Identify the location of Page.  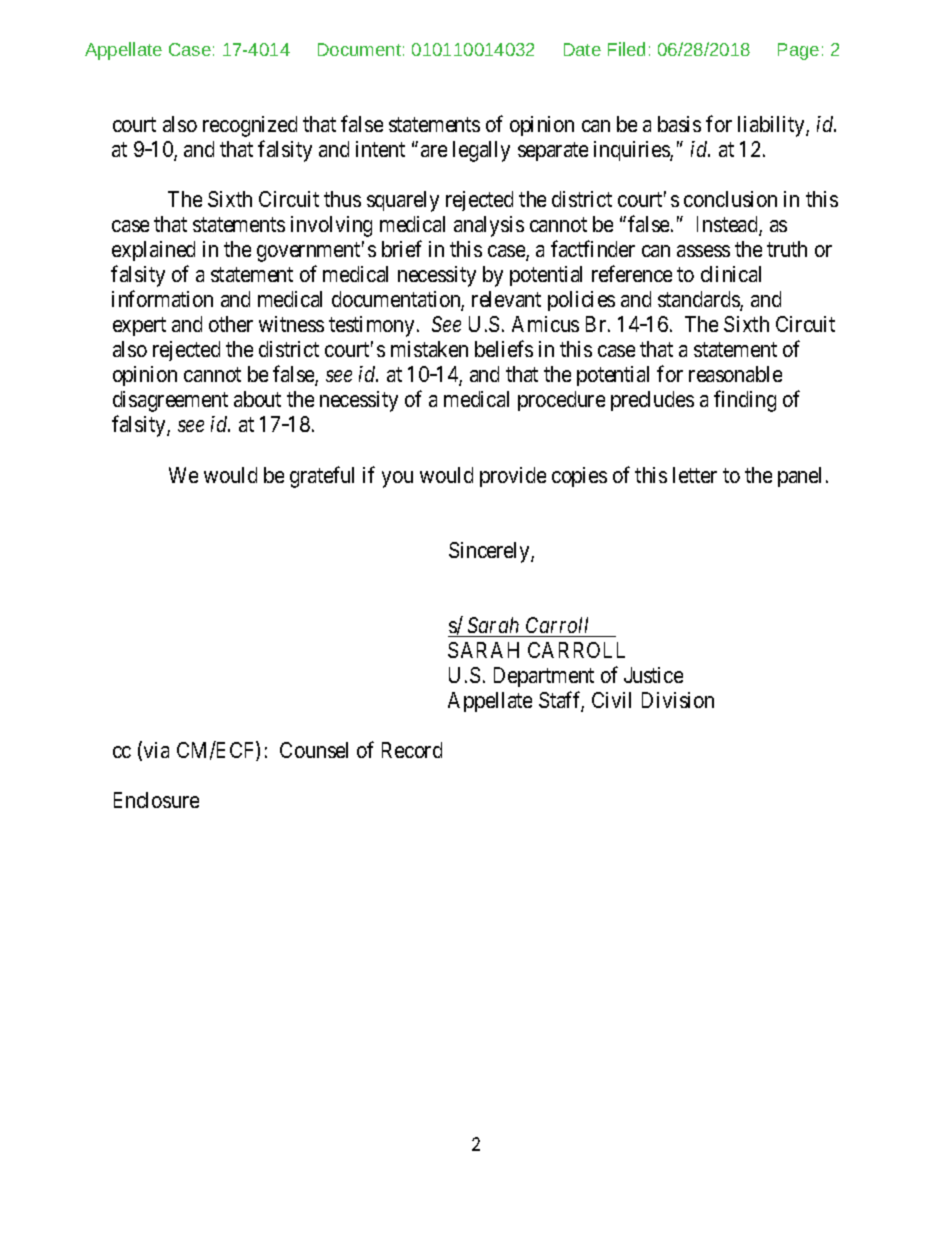
(798, 51).
